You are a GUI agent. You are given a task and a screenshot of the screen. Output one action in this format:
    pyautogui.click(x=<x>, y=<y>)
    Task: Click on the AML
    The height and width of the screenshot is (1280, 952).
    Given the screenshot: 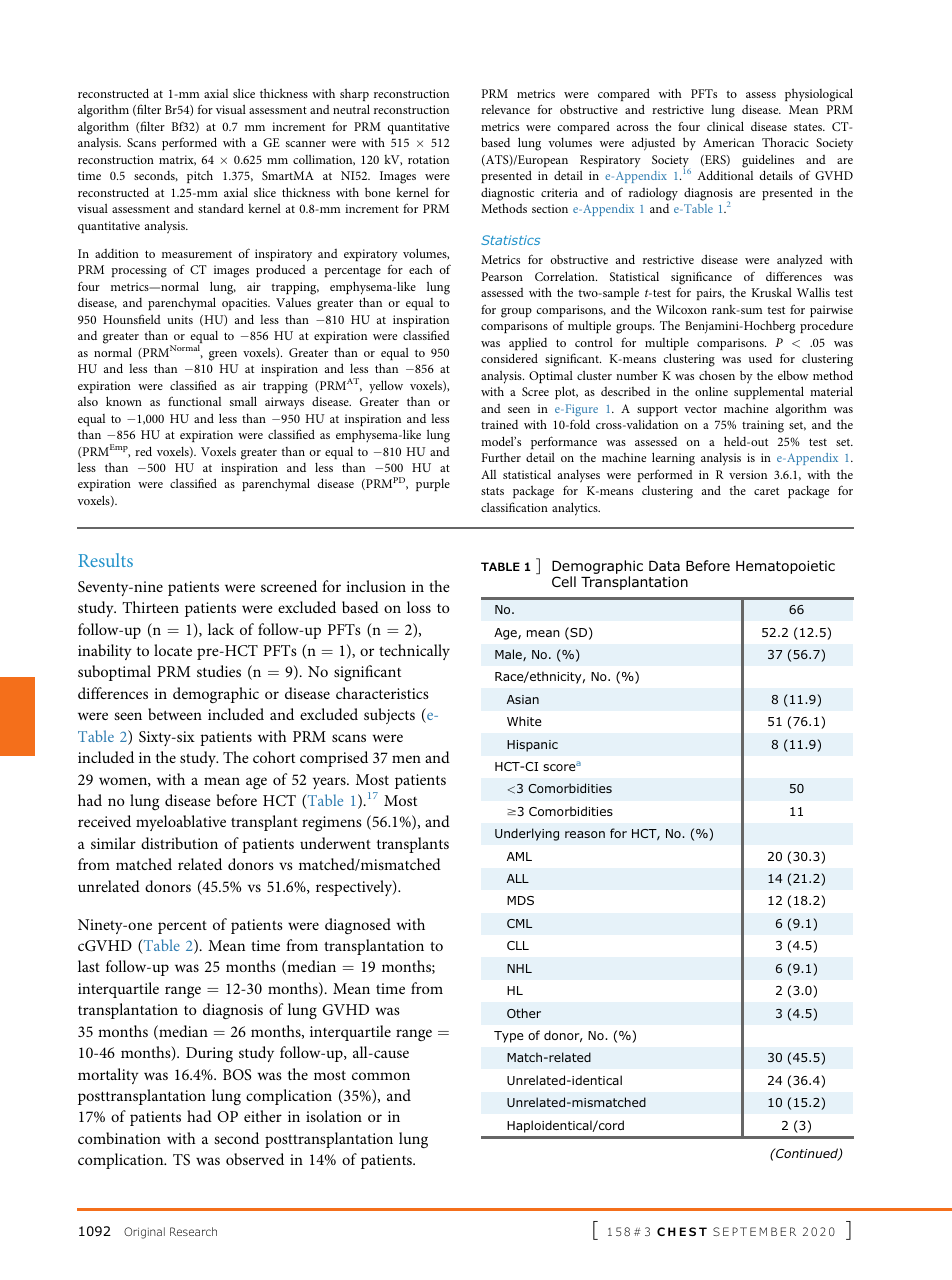 What is the action you would take?
    pyautogui.click(x=519, y=856)
